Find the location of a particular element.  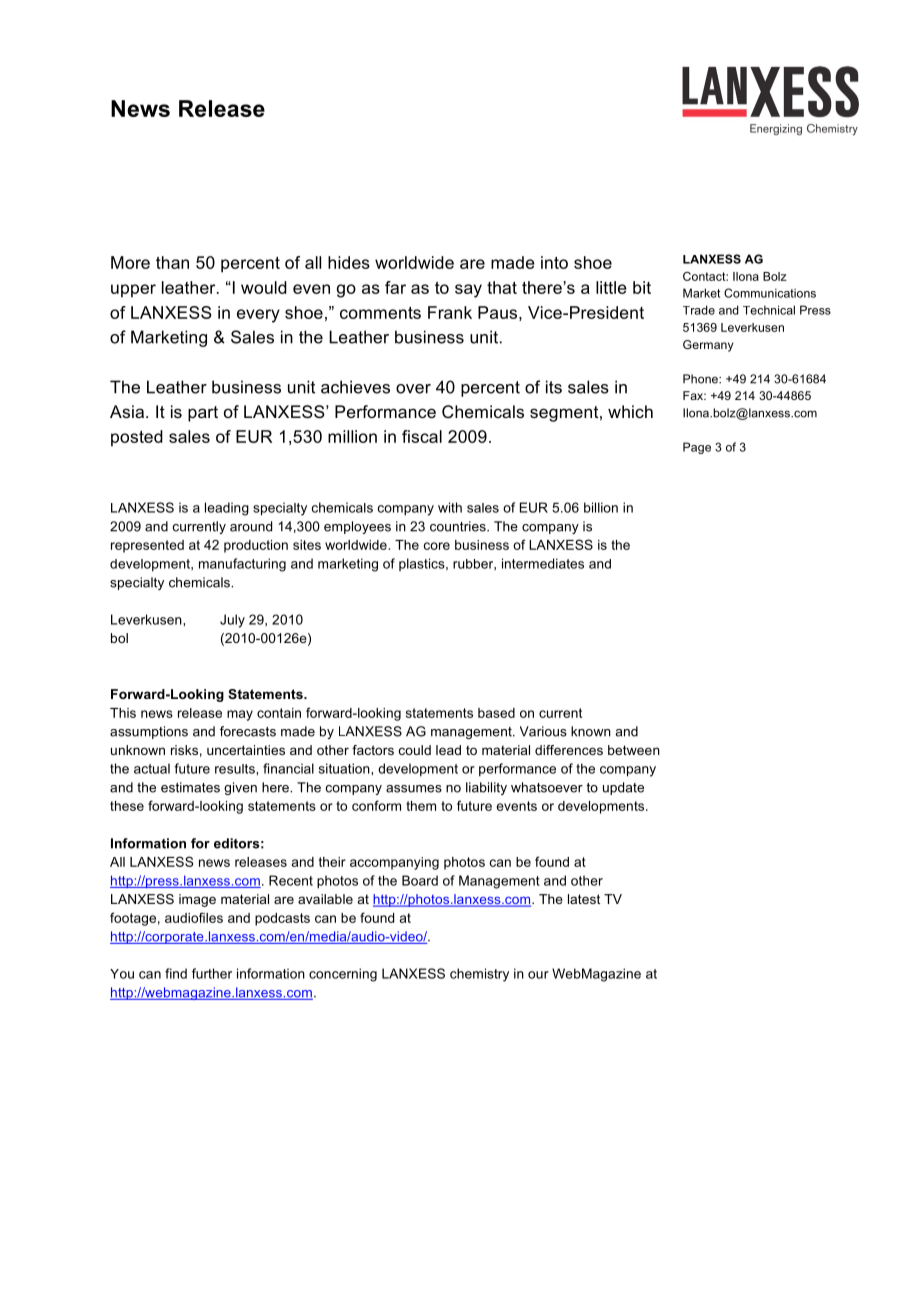

with is located at coordinates (450, 507).
